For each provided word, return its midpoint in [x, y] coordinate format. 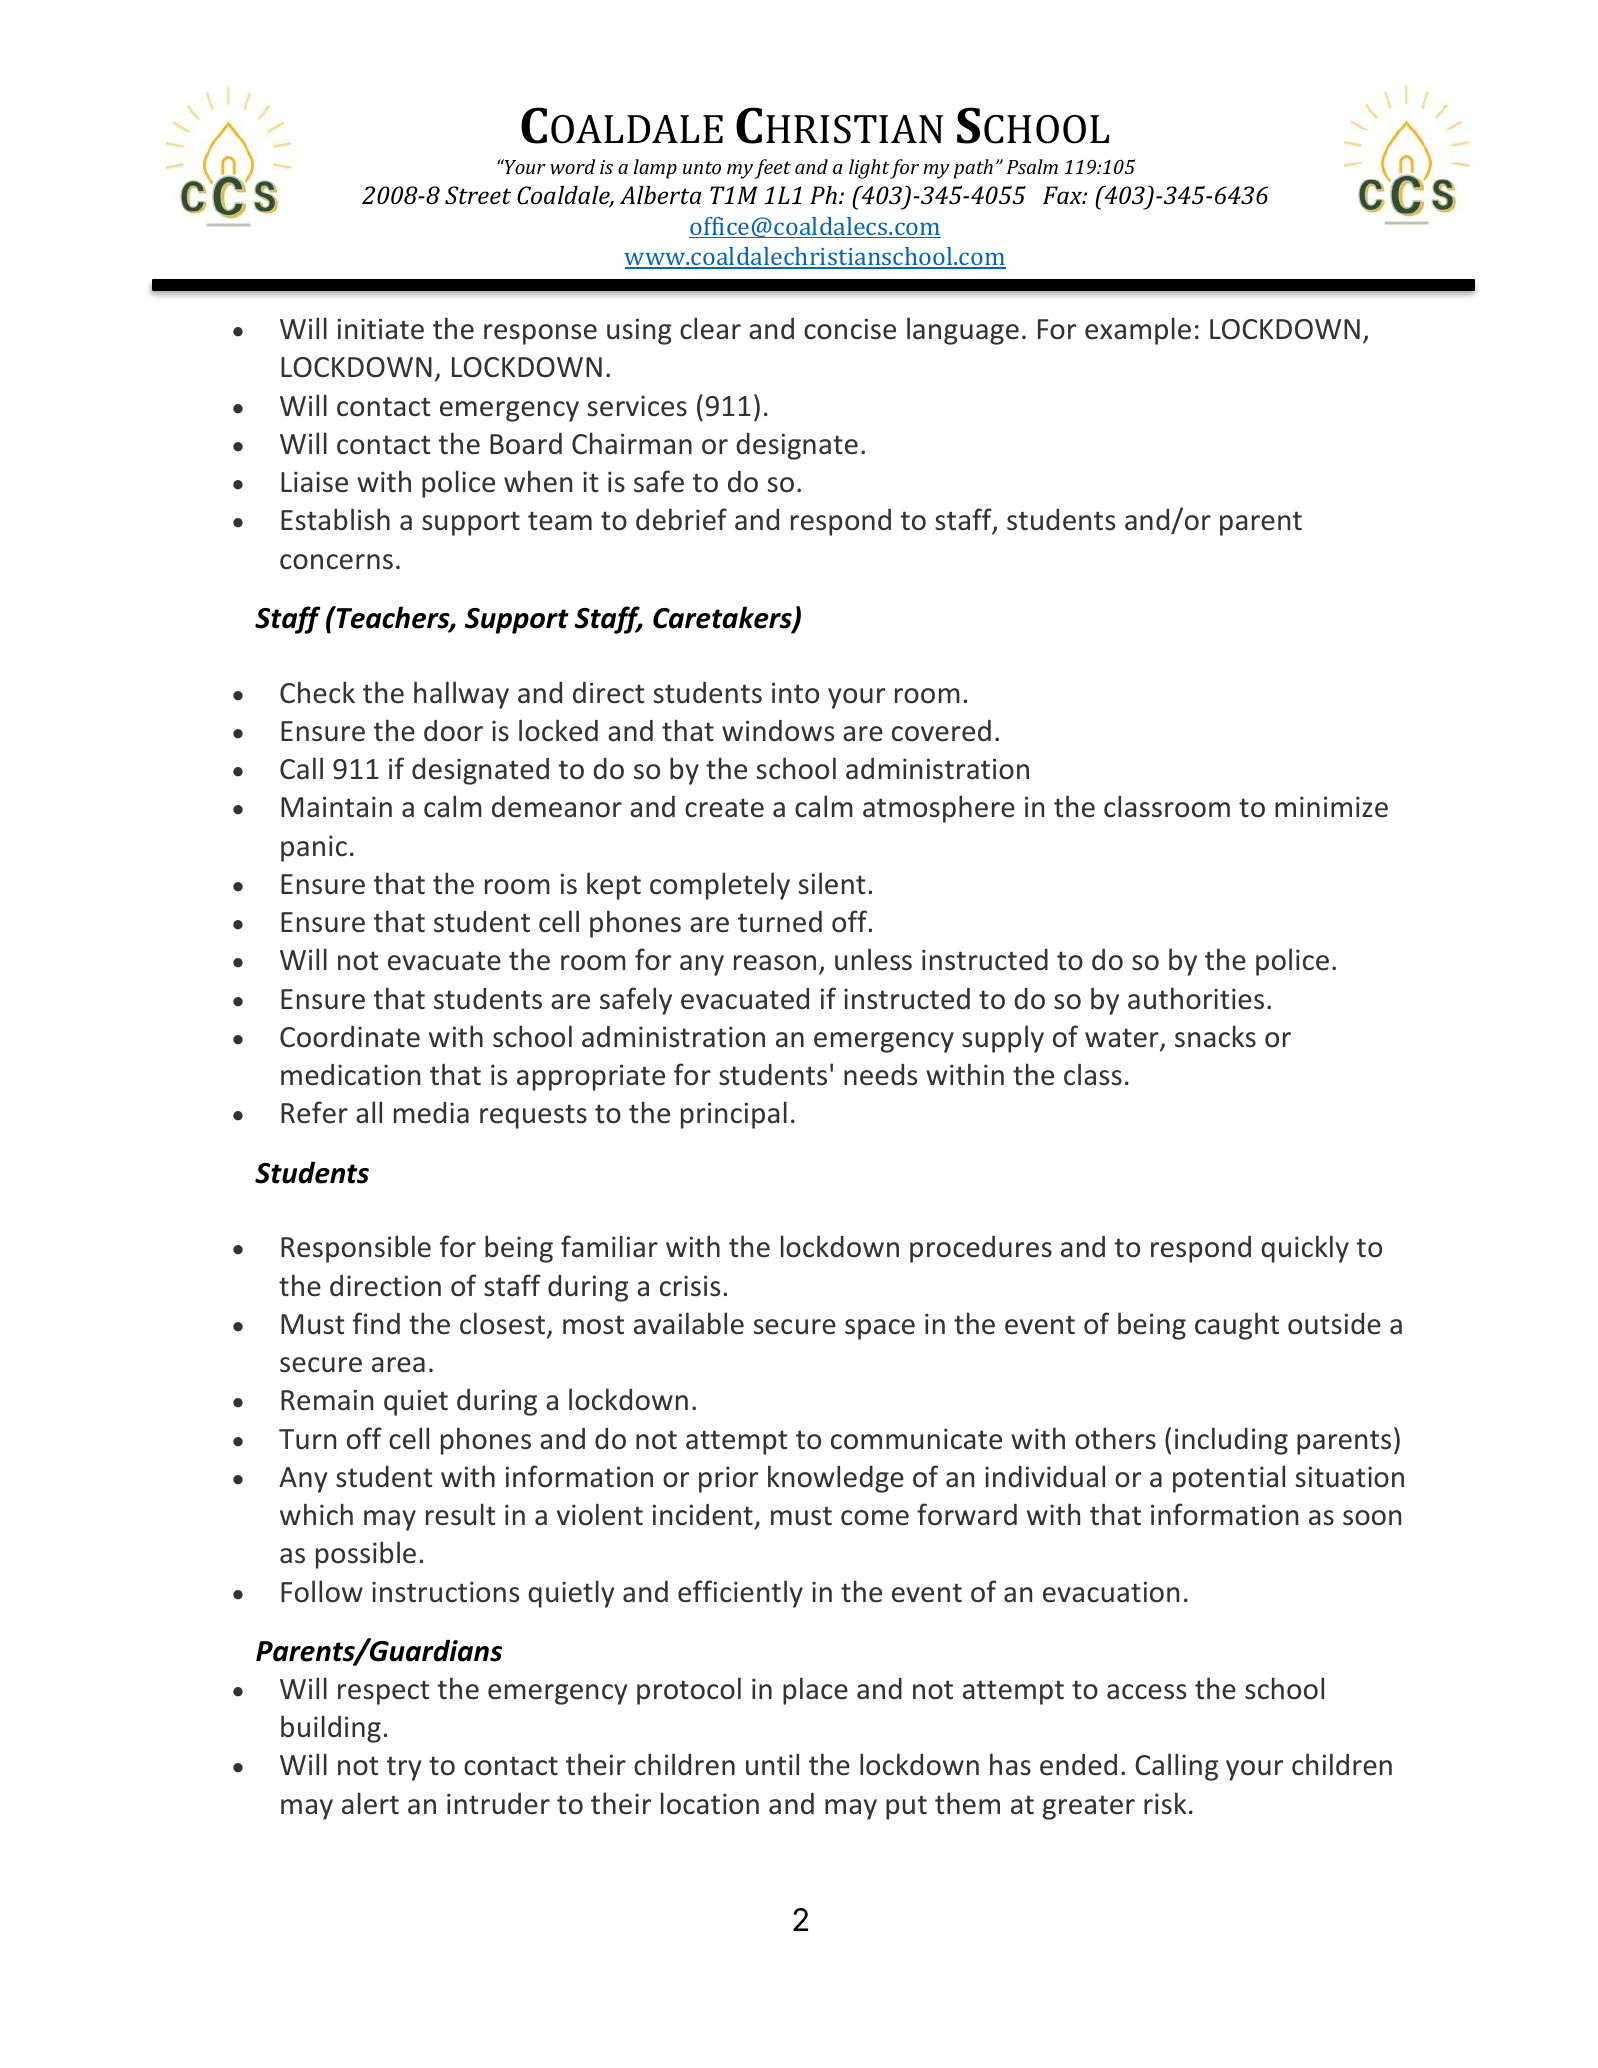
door [453, 731]
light [869, 169]
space [880, 1329]
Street [478, 195]
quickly [1305, 1249]
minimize [1331, 807]
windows [778, 731]
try [404, 1768]
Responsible [356, 1249]
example [1138, 331]
